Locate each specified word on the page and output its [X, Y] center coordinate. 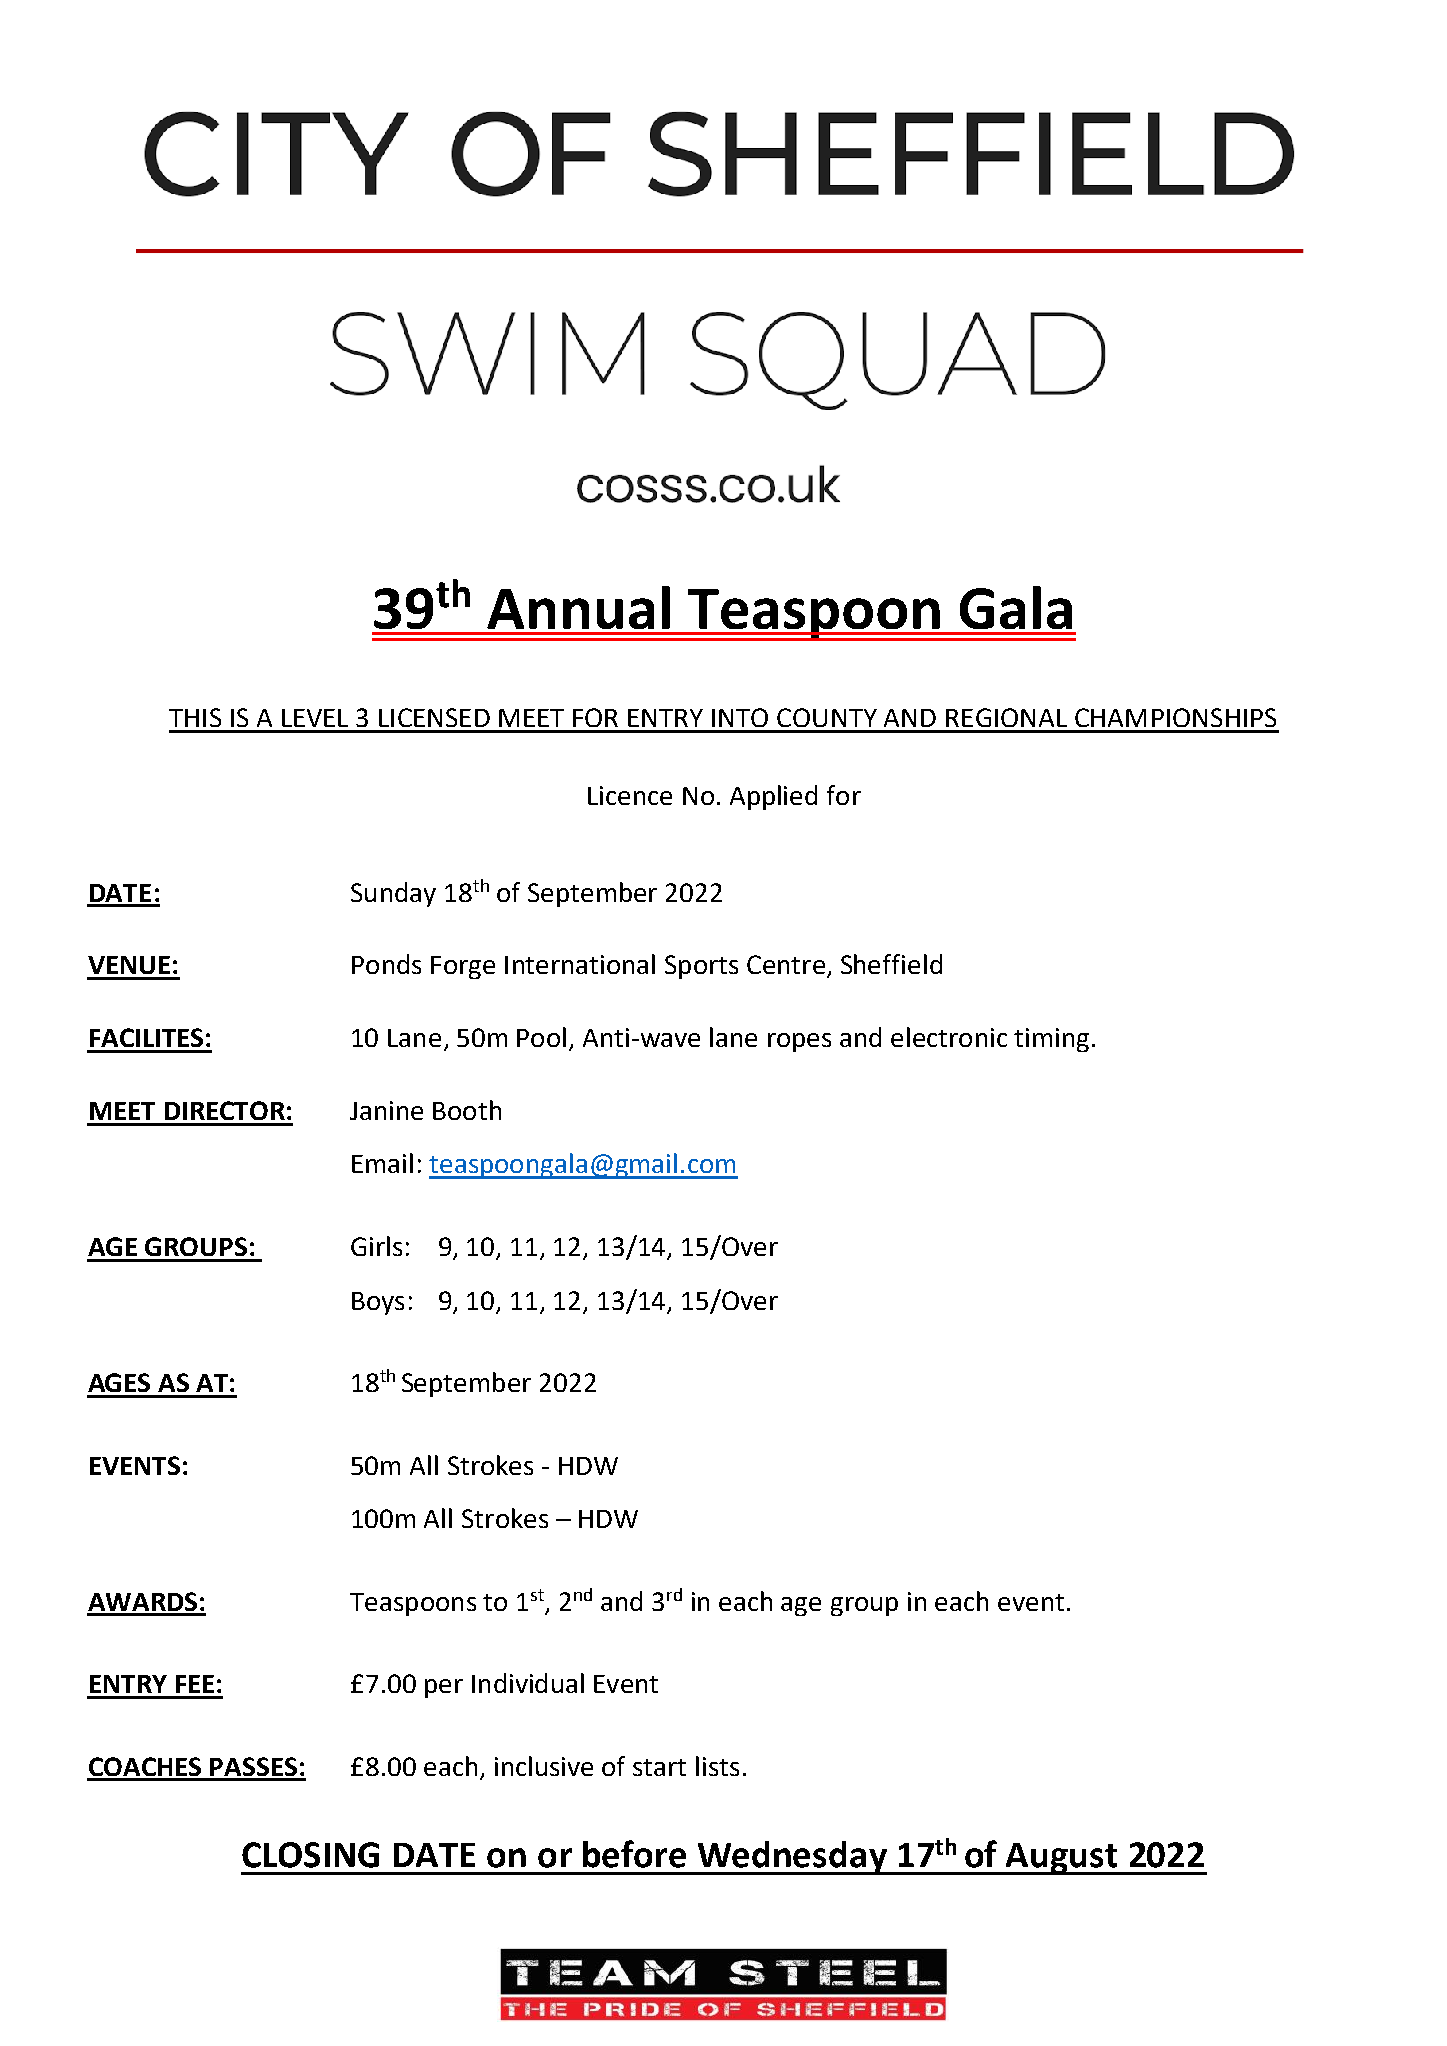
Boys [378, 1303]
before [634, 1854]
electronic [949, 1037]
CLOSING [310, 1855]
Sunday [393, 894]
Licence [630, 795]
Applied [773, 797]
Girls [376, 1246]
